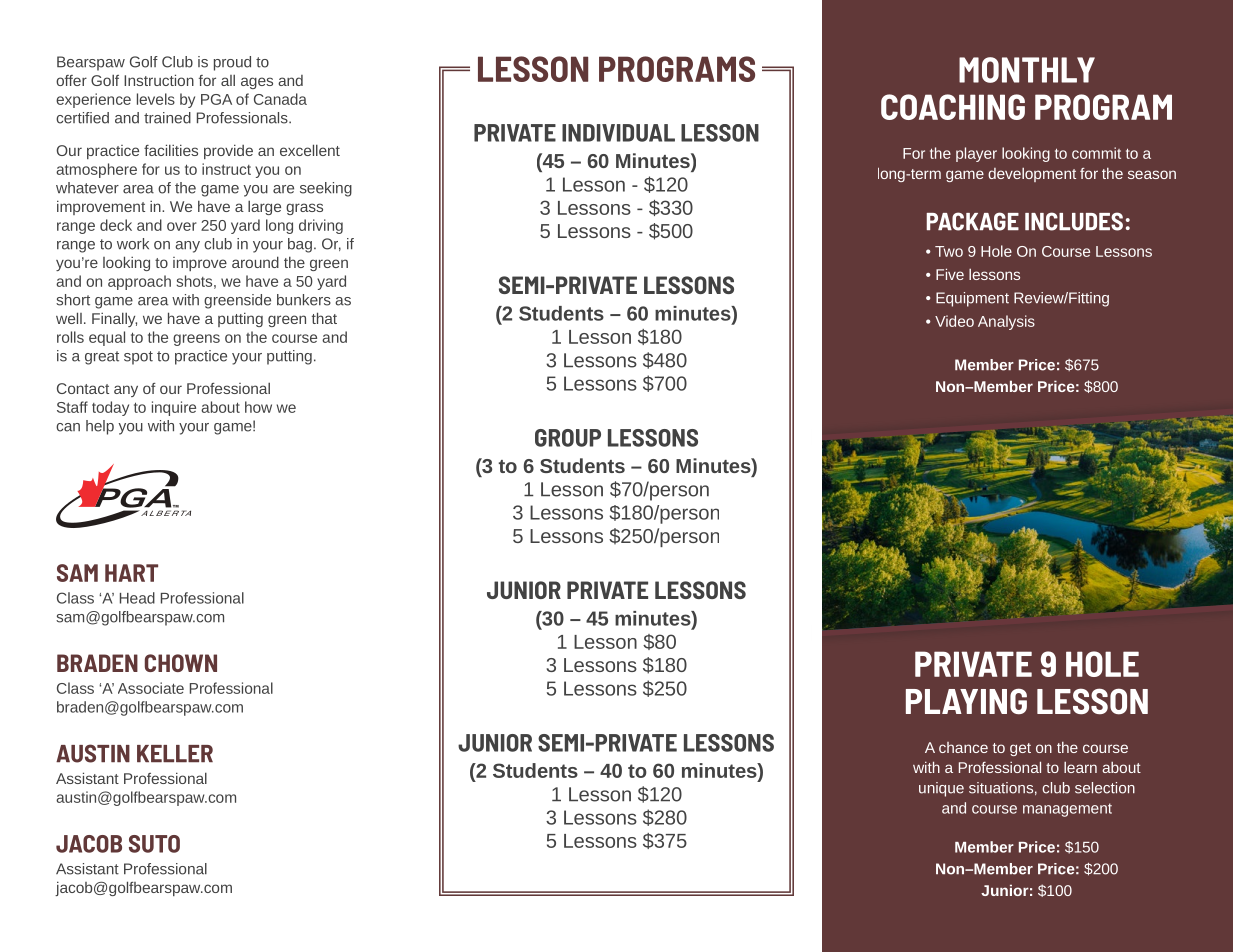  Describe the element at coordinates (175, 753) in the document. I see `KELLER` at that location.
